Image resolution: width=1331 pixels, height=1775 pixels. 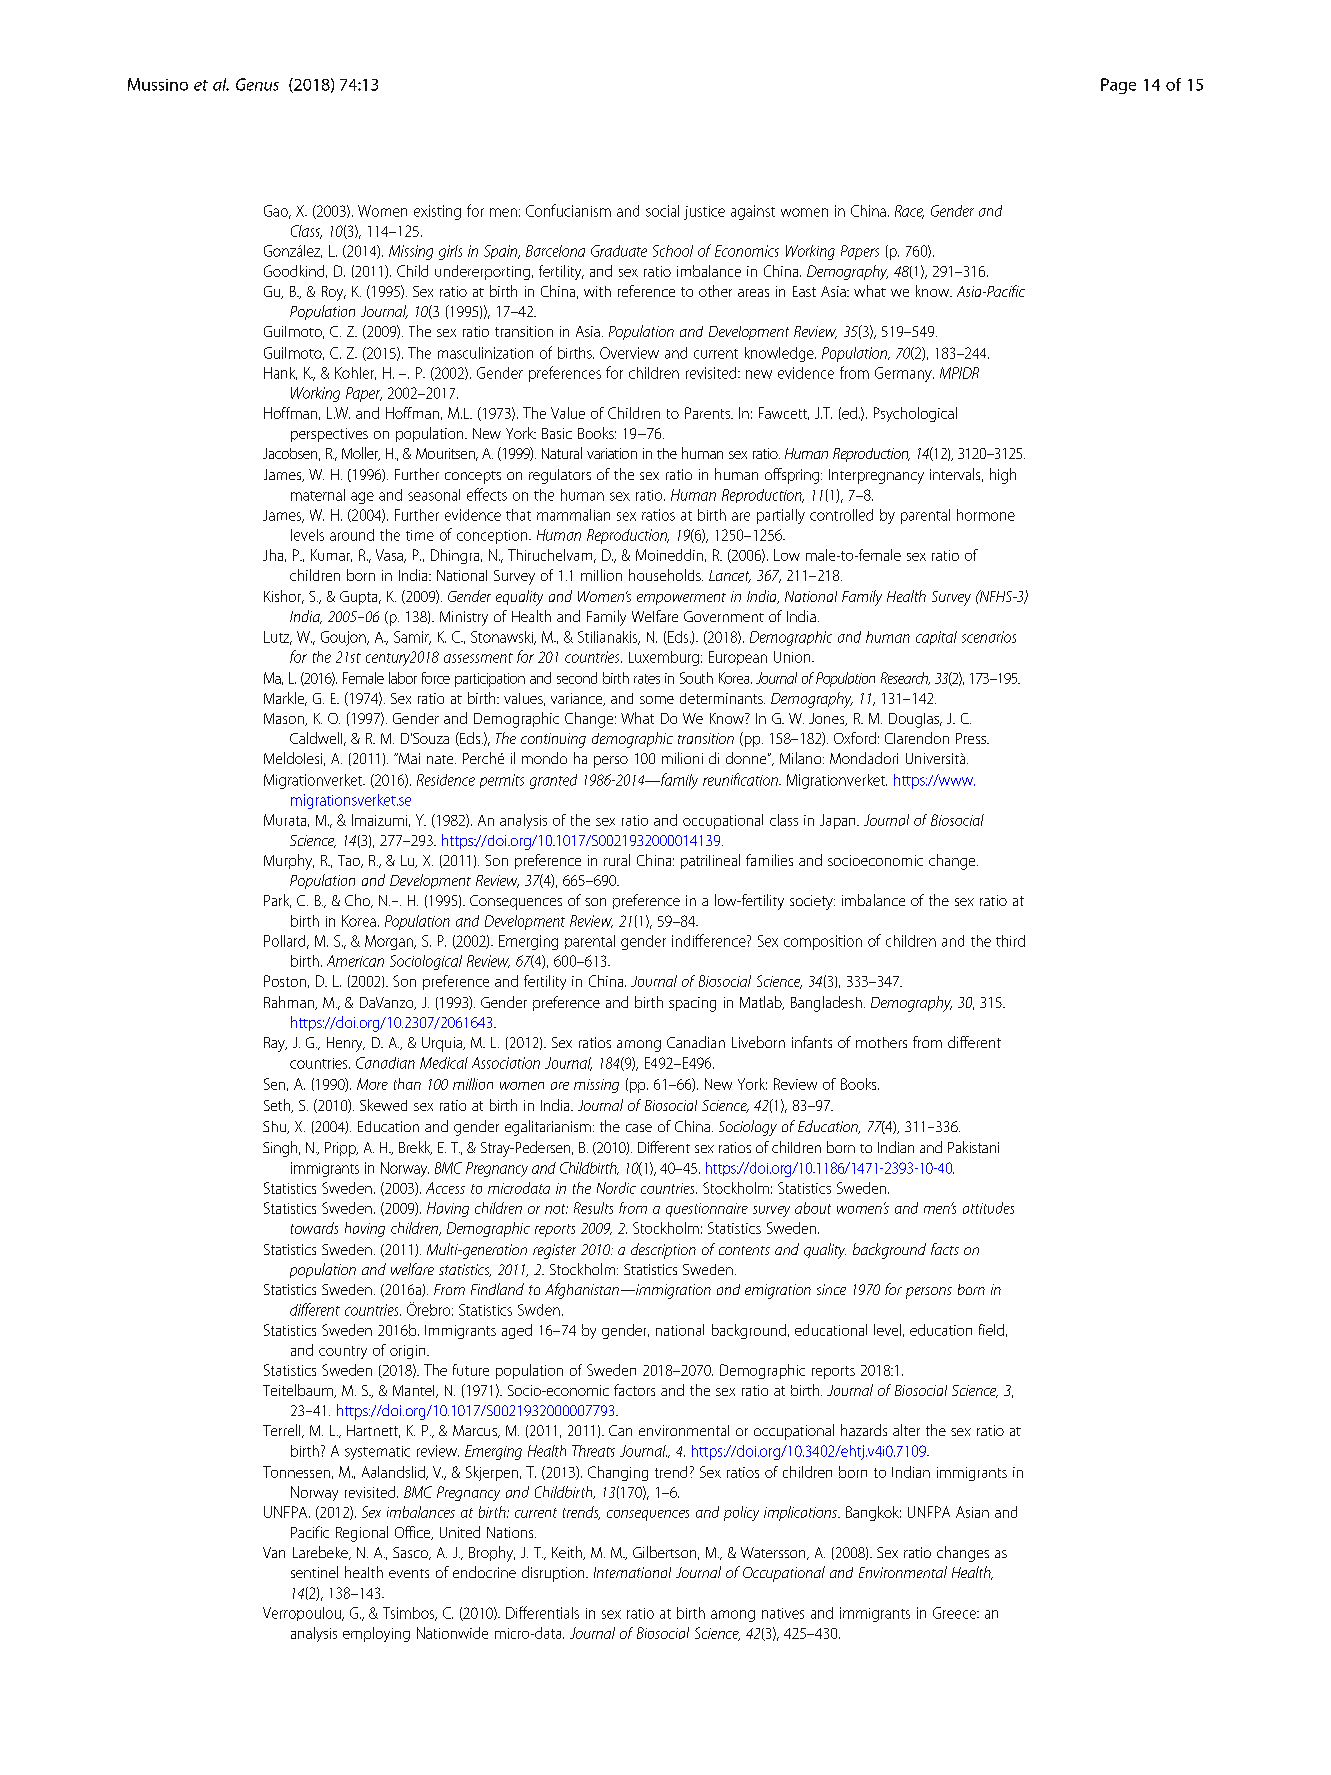 I want to click on justice, so click(x=704, y=213).
